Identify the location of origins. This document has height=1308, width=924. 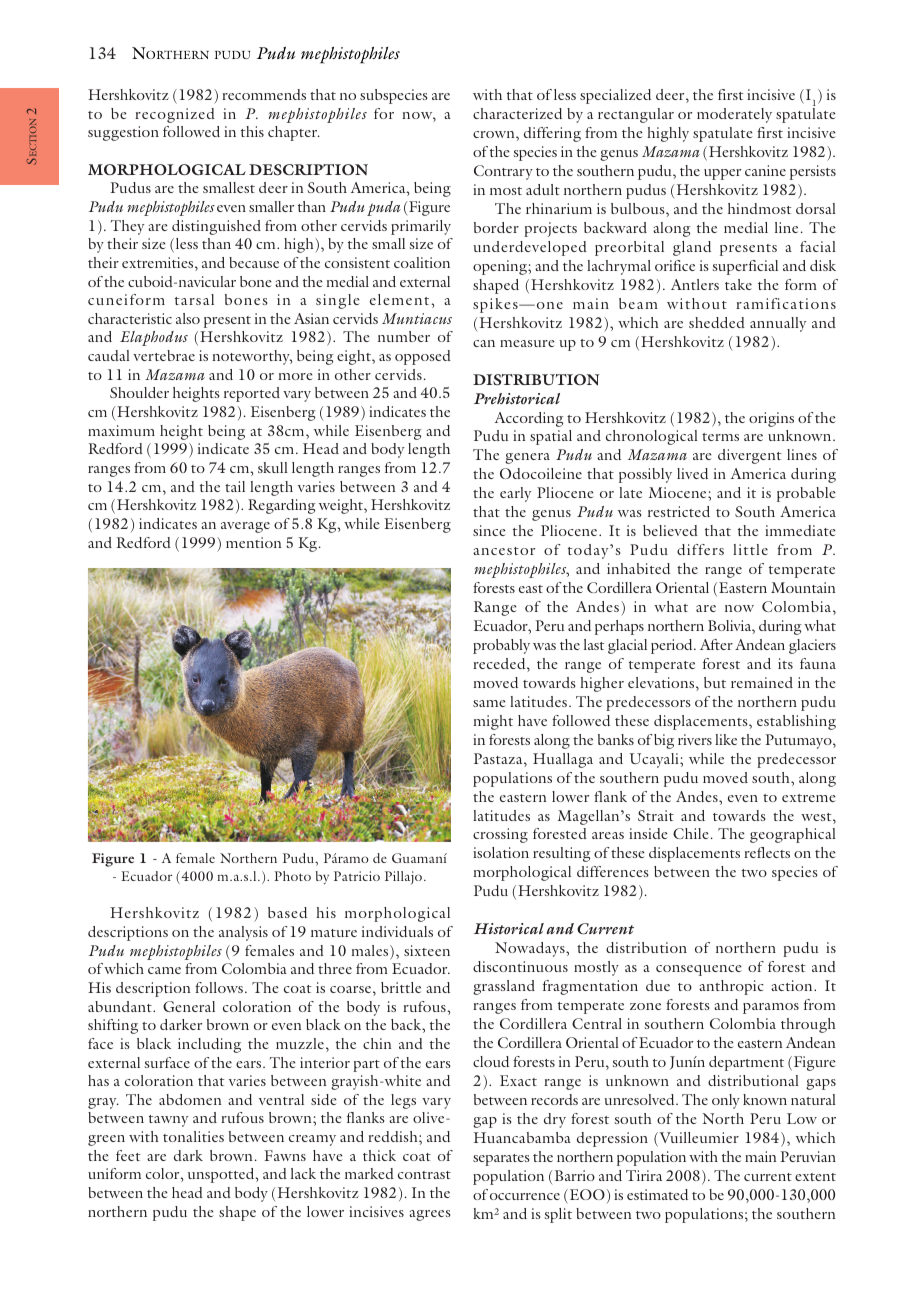
(771, 419).
